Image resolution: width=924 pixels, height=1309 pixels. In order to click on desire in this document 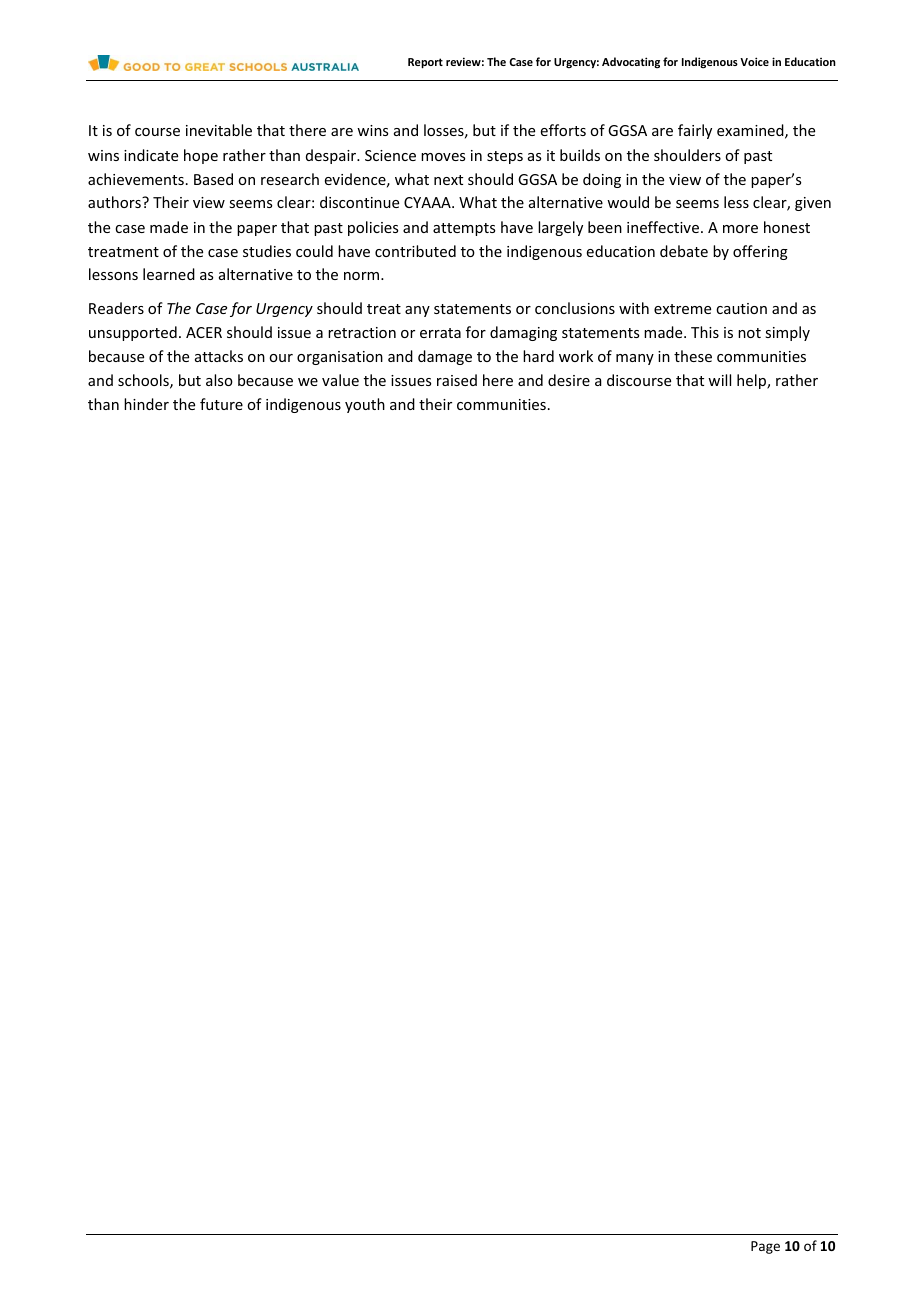, I will do `click(569, 380)`.
